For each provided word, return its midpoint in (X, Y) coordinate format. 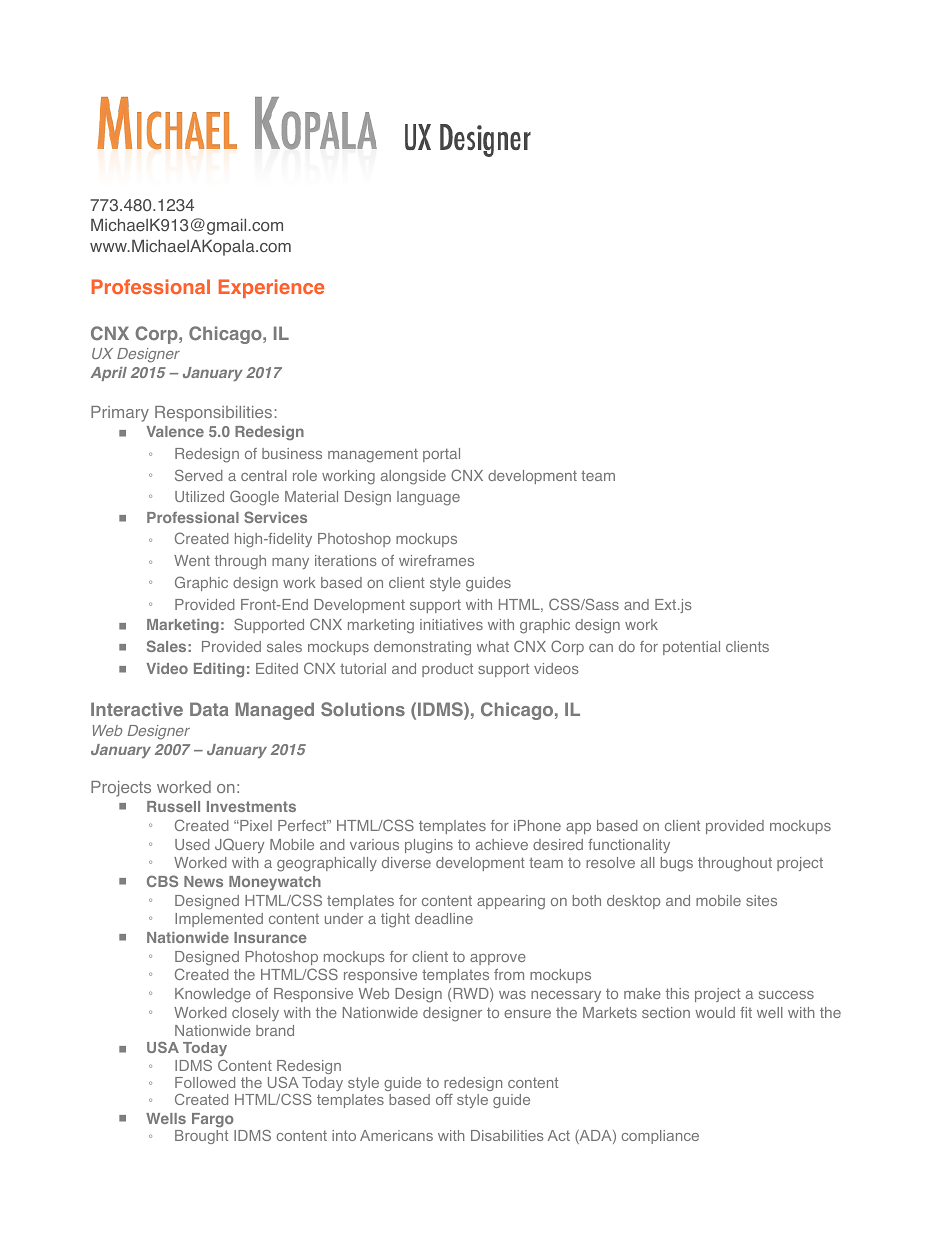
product (447, 670)
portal (441, 455)
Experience (271, 288)
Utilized (199, 496)
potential (691, 648)
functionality (629, 846)
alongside (413, 477)
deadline (444, 918)
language (428, 498)
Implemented (219, 920)
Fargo (213, 1120)
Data (209, 709)
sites (761, 900)
